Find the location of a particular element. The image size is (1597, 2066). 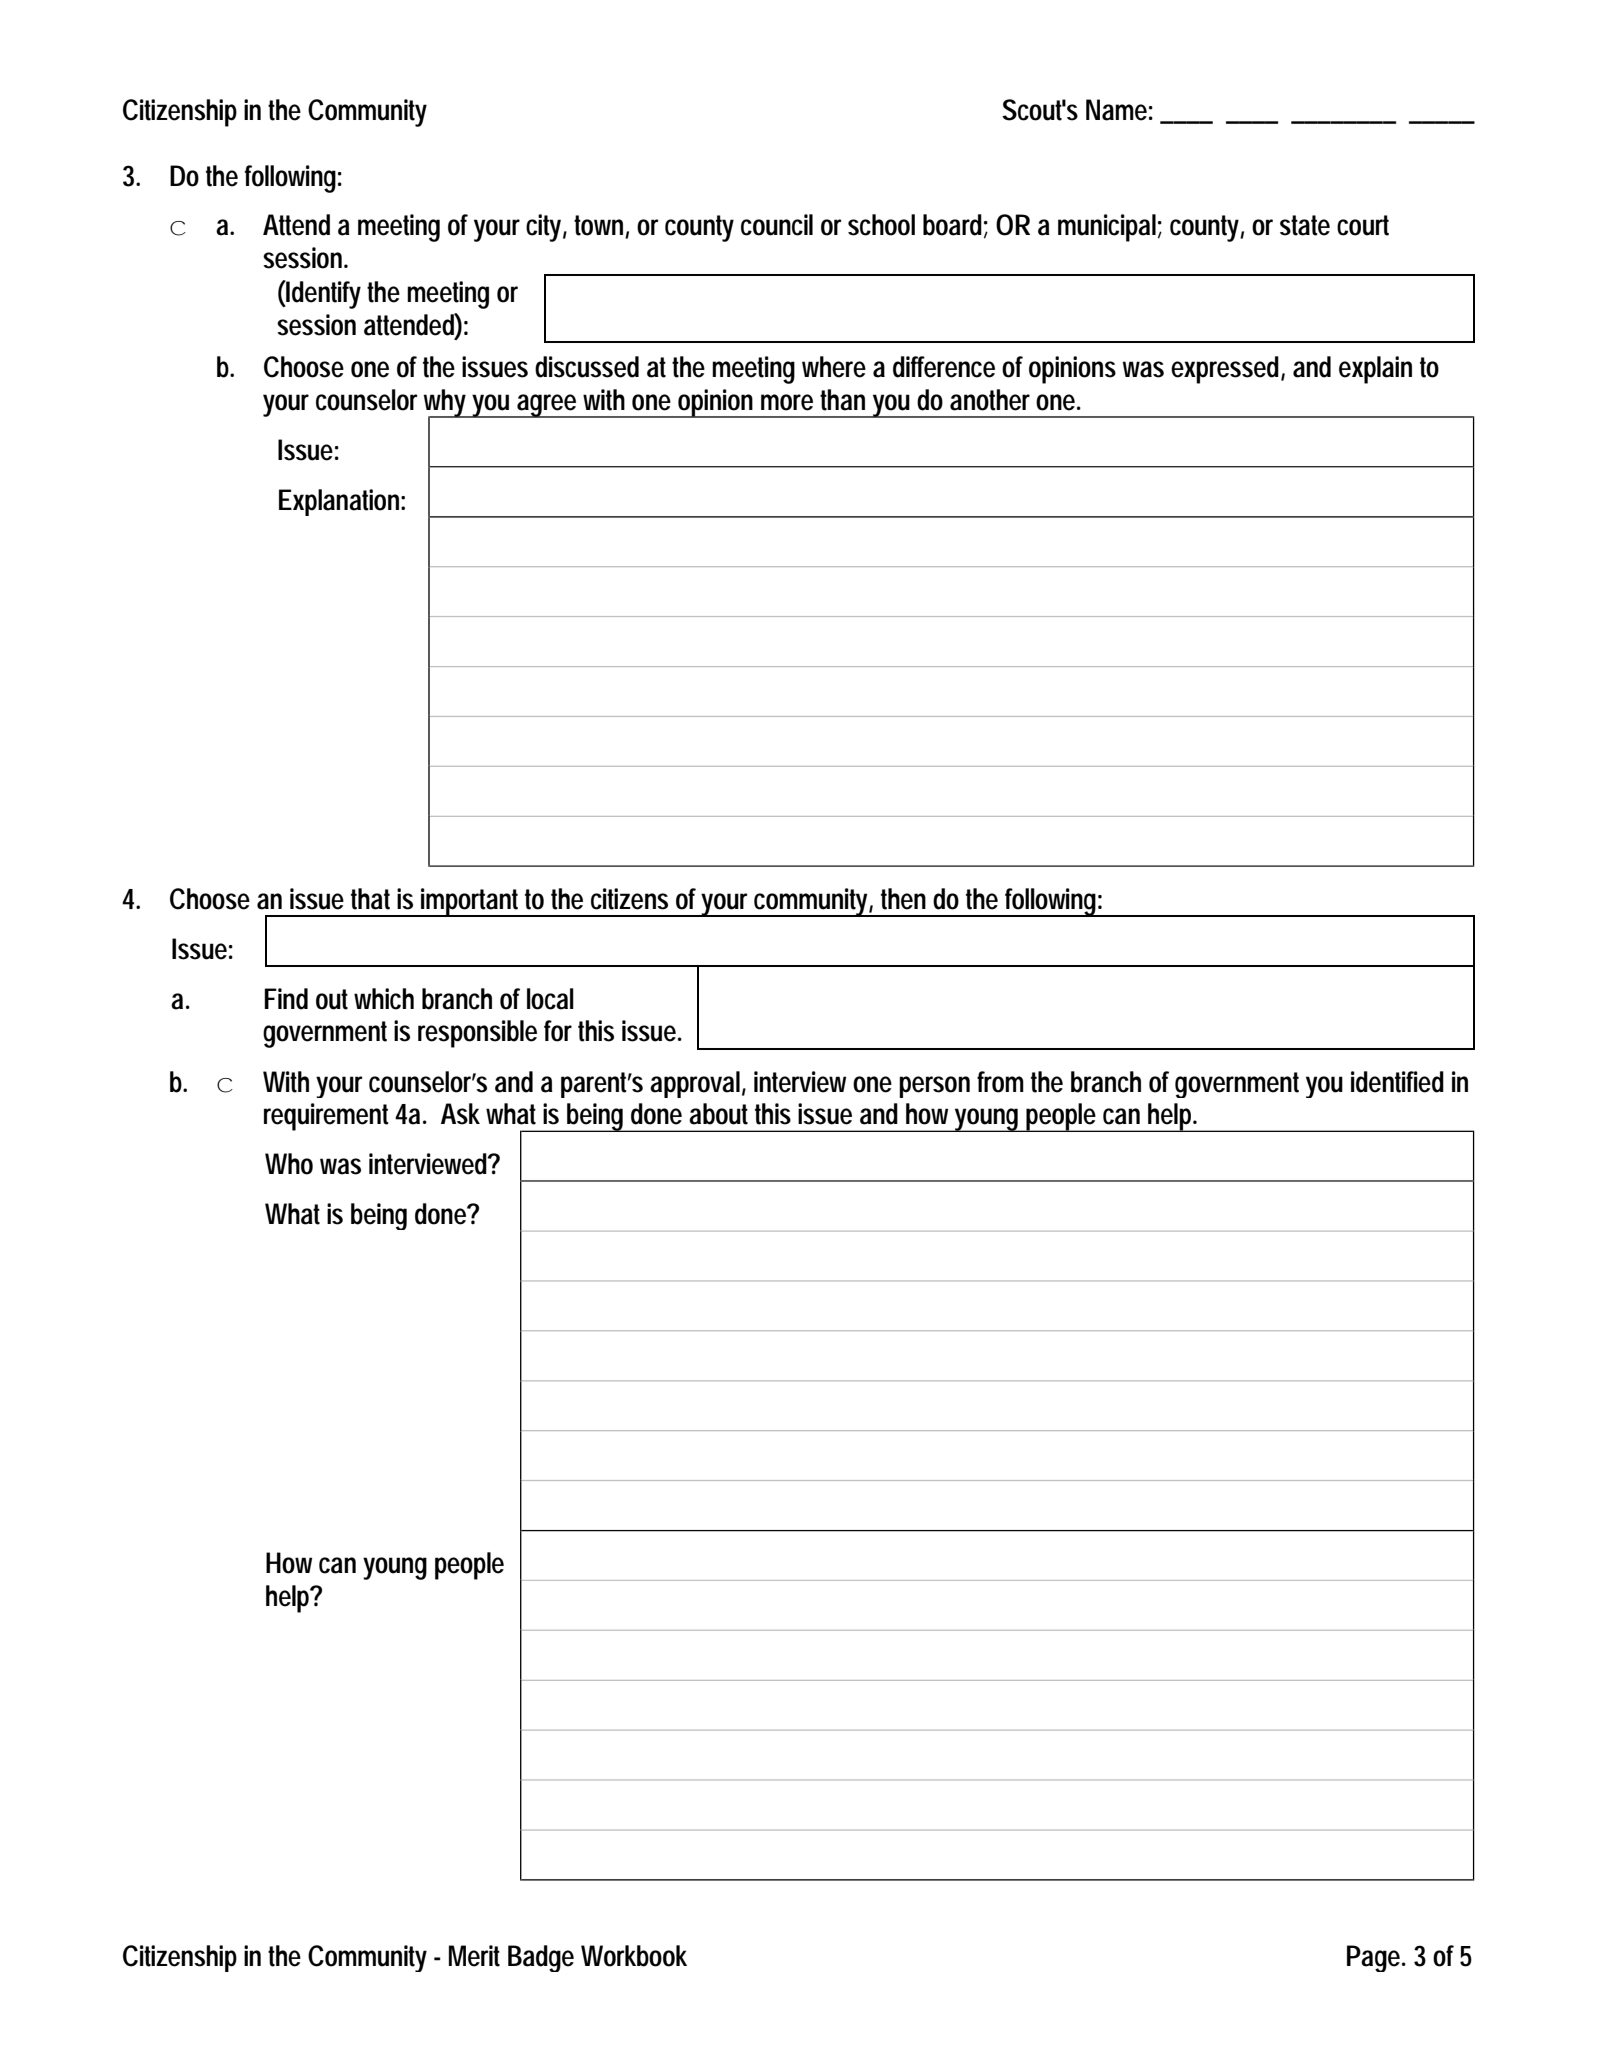

person is located at coordinates (934, 1087).
